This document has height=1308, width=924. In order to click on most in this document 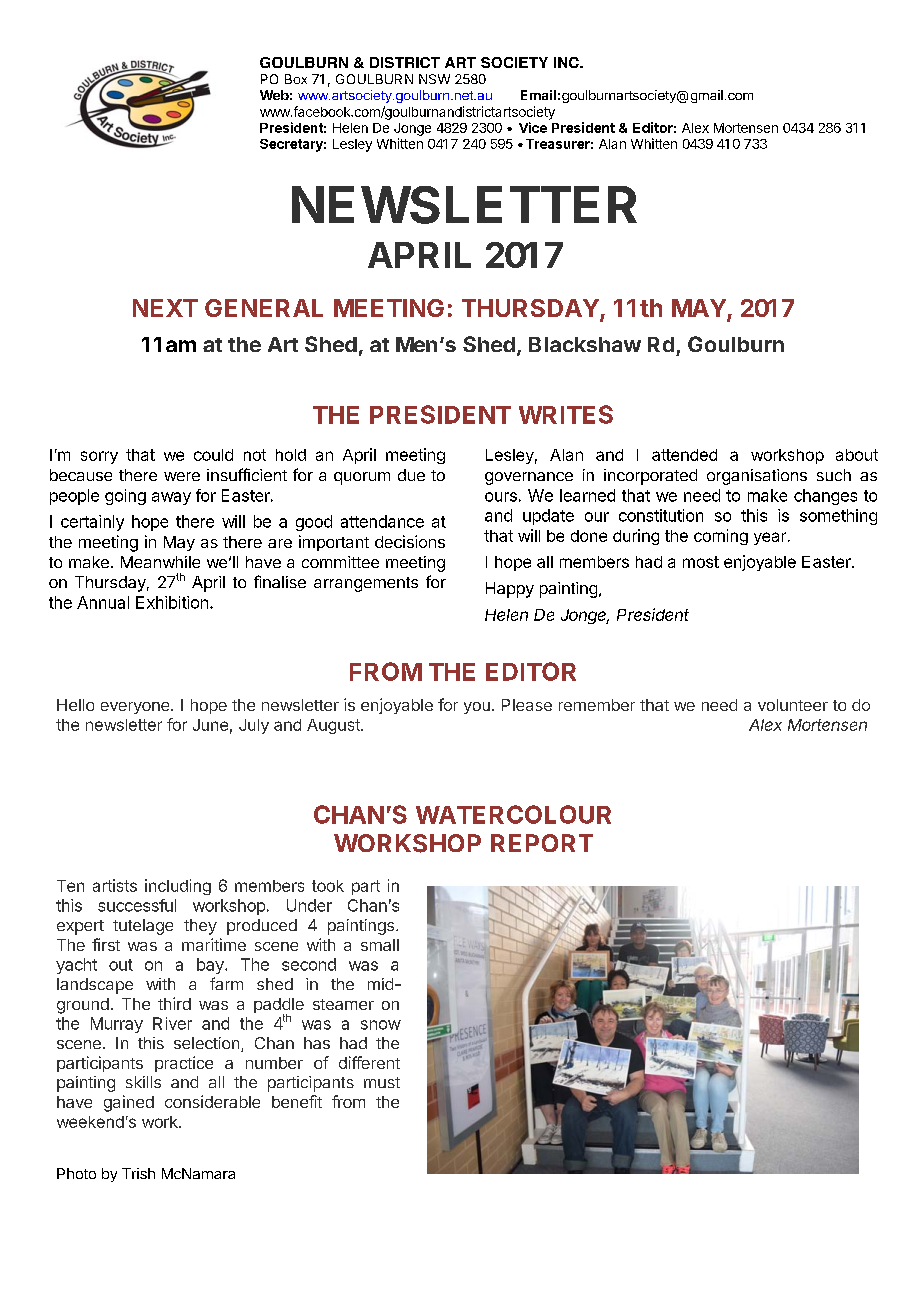, I will do `click(701, 562)`.
